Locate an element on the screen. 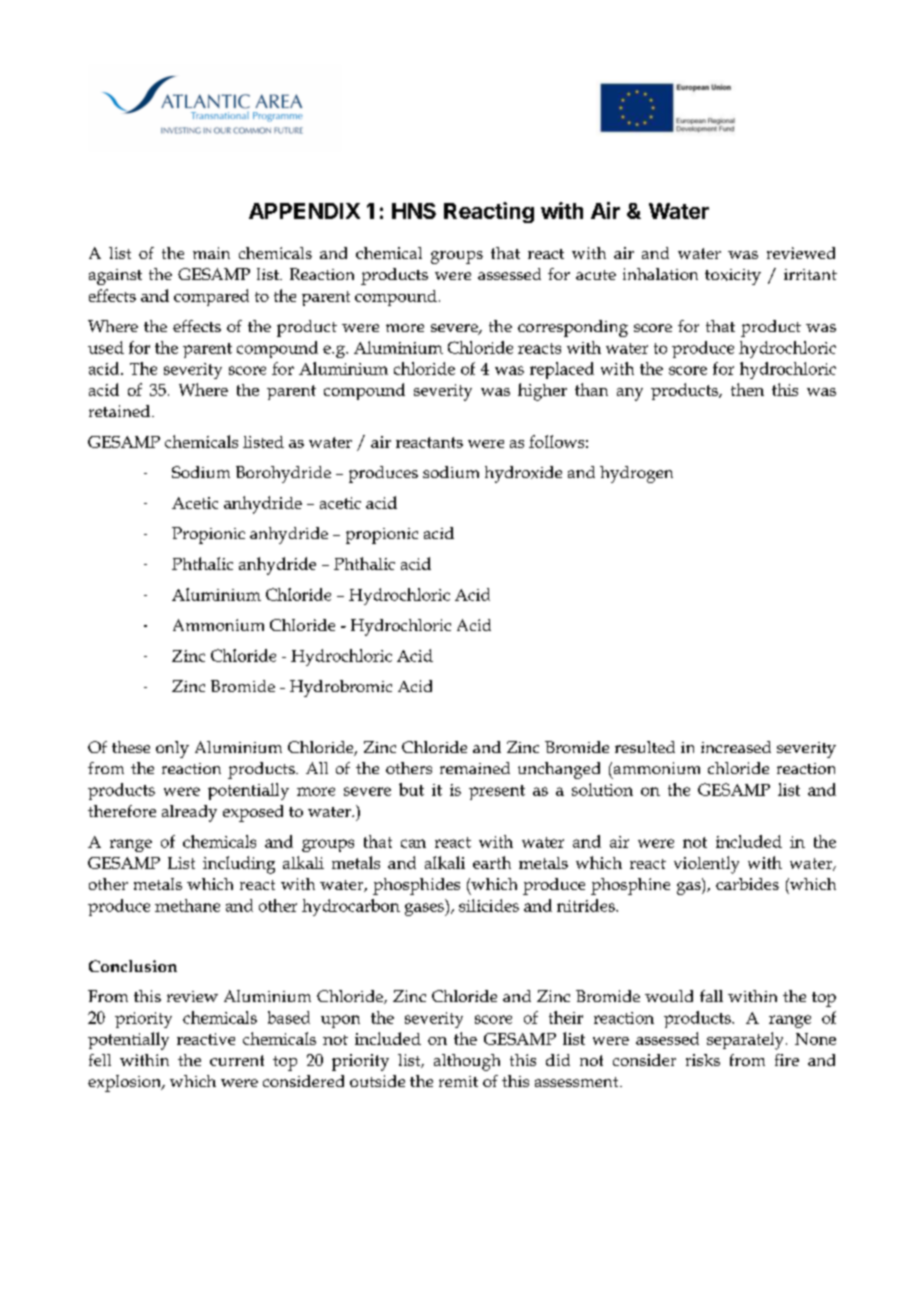 This screenshot has width=924, height=1308. toxicity is located at coordinates (733, 277).
